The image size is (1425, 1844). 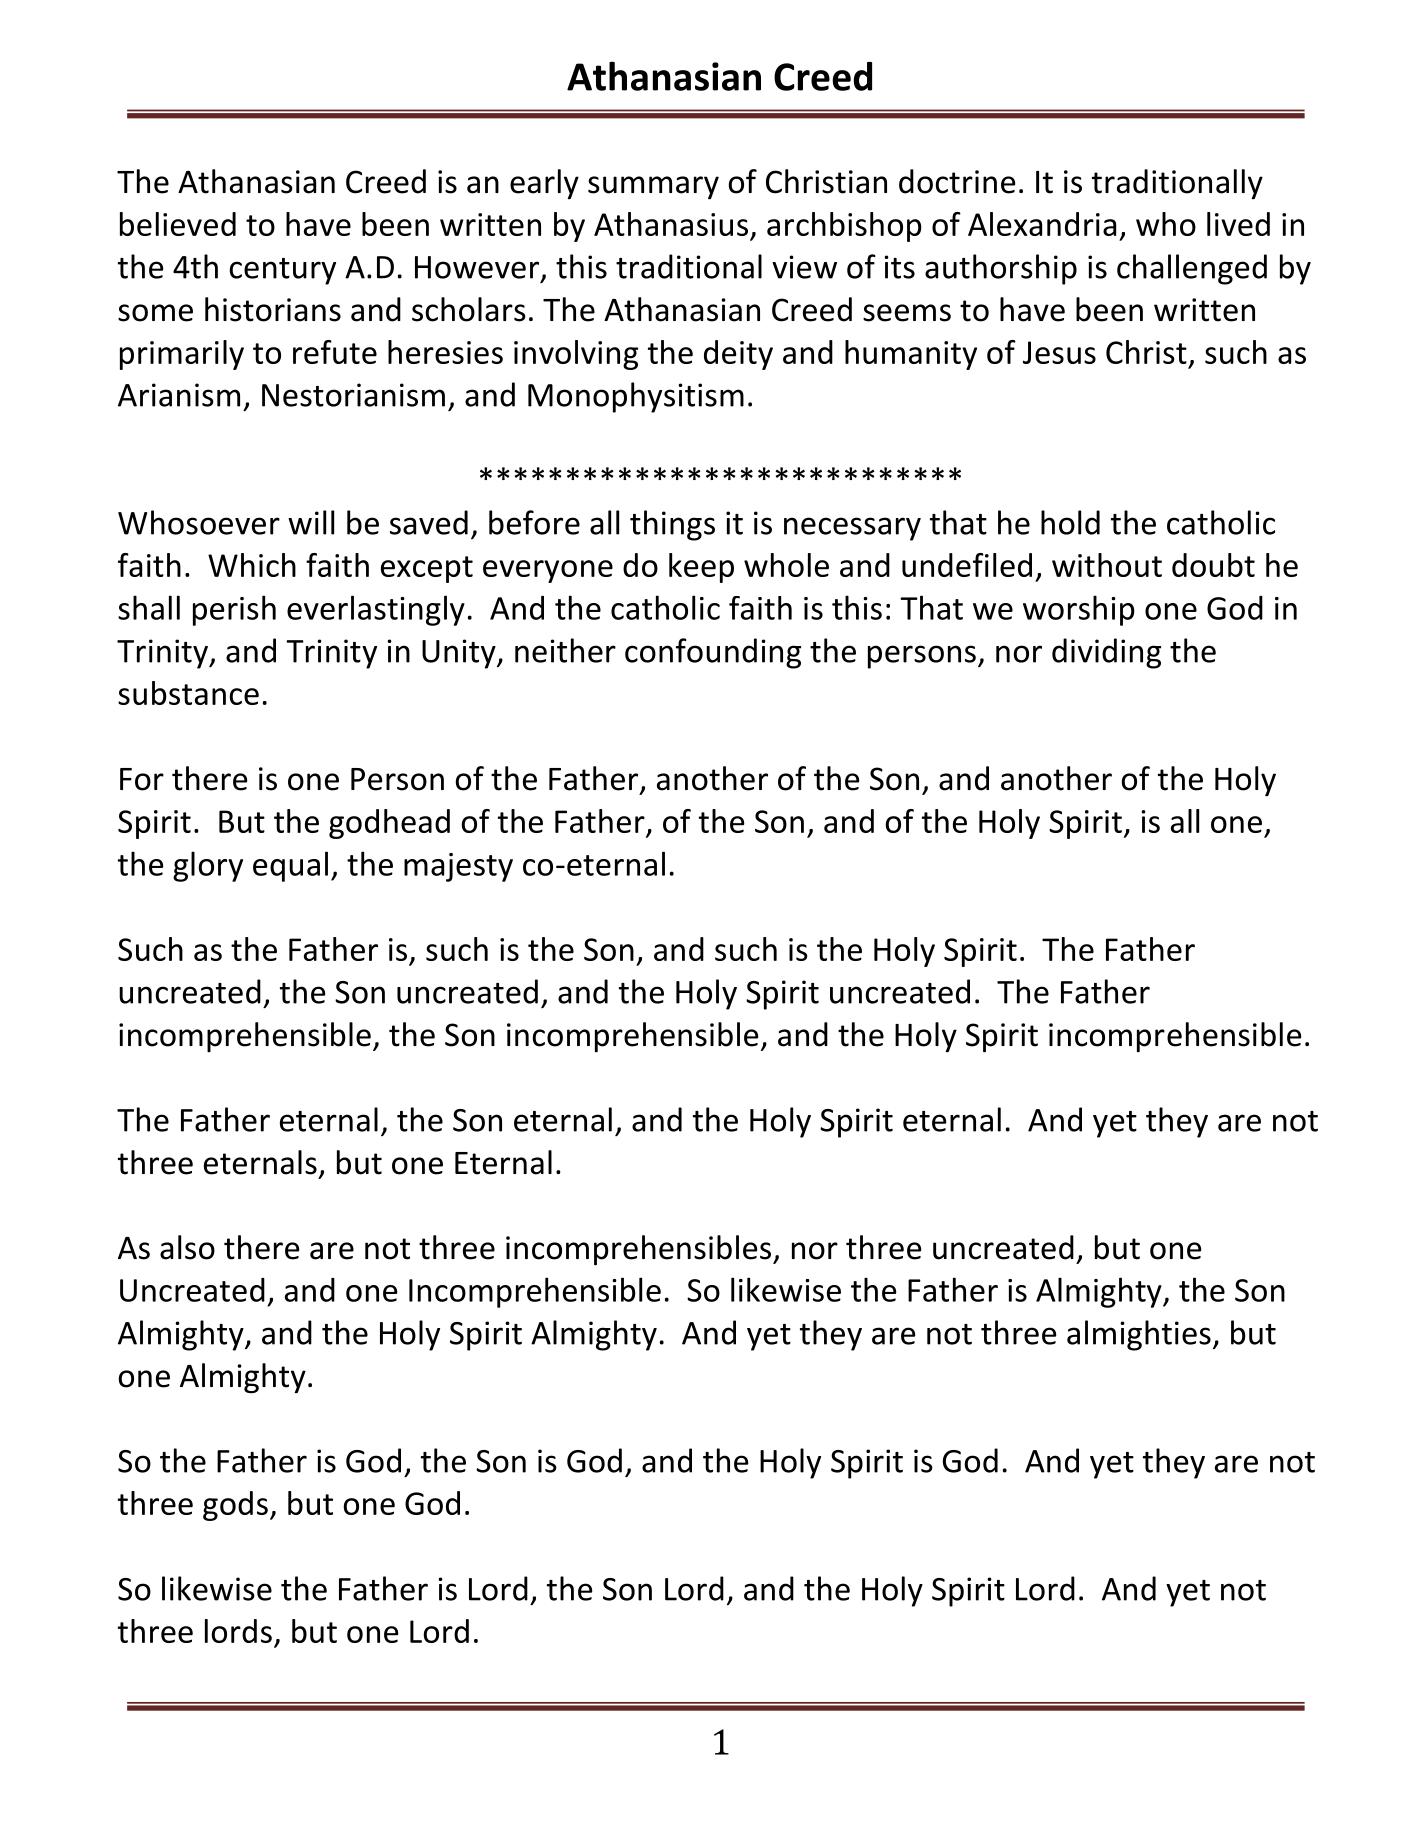 What do you see at coordinates (458, 867) in the screenshot?
I see `majesty` at bounding box center [458, 867].
